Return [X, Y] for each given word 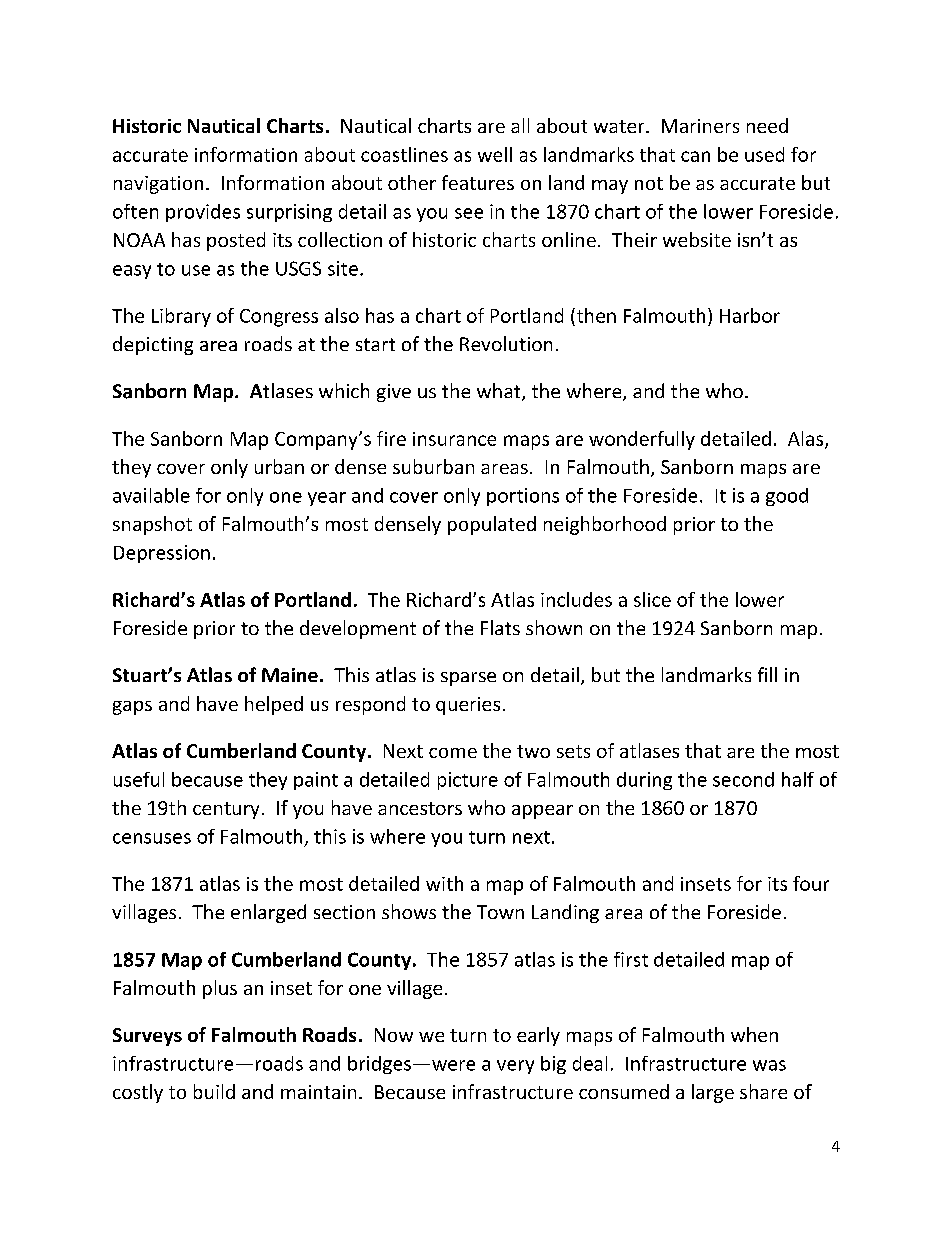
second [743, 779]
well [495, 154]
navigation [158, 185]
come [453, 753]
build [214, 1091]
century [226, 810]
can [695, 156]
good [787, 497]
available [151, 495]
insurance [454, 439]
